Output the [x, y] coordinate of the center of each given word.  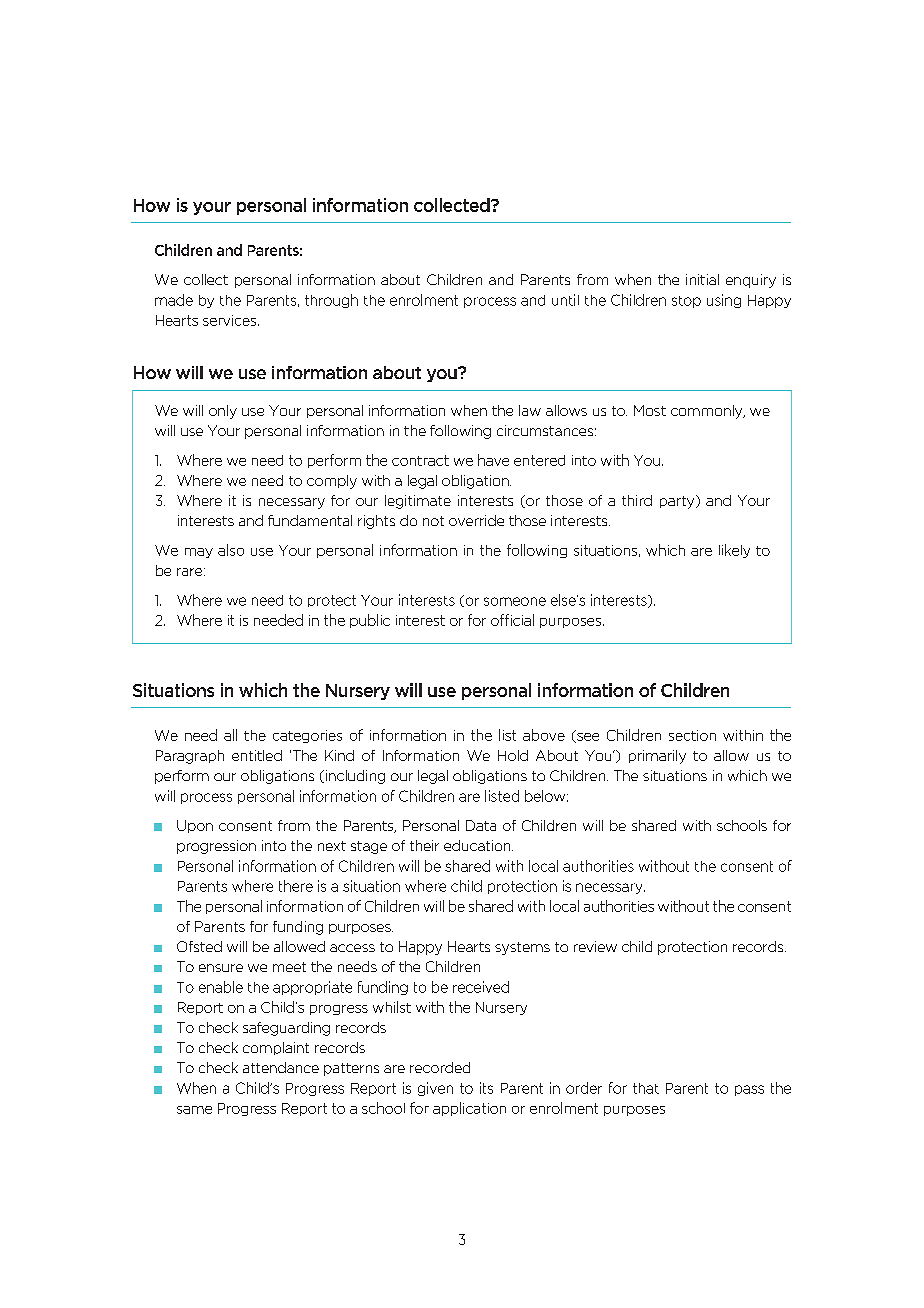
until [565, 300]
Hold [513, 755]
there [296, 886]
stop [686, 302]
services [231, 320]
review [595, 946]
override [476, 520]
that [646, 1088]
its [486, 1088]
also [231, 550]
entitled [257, 755]
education [478, 845]
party [678, 502]
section [692, 735]
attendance [281, 1067]
